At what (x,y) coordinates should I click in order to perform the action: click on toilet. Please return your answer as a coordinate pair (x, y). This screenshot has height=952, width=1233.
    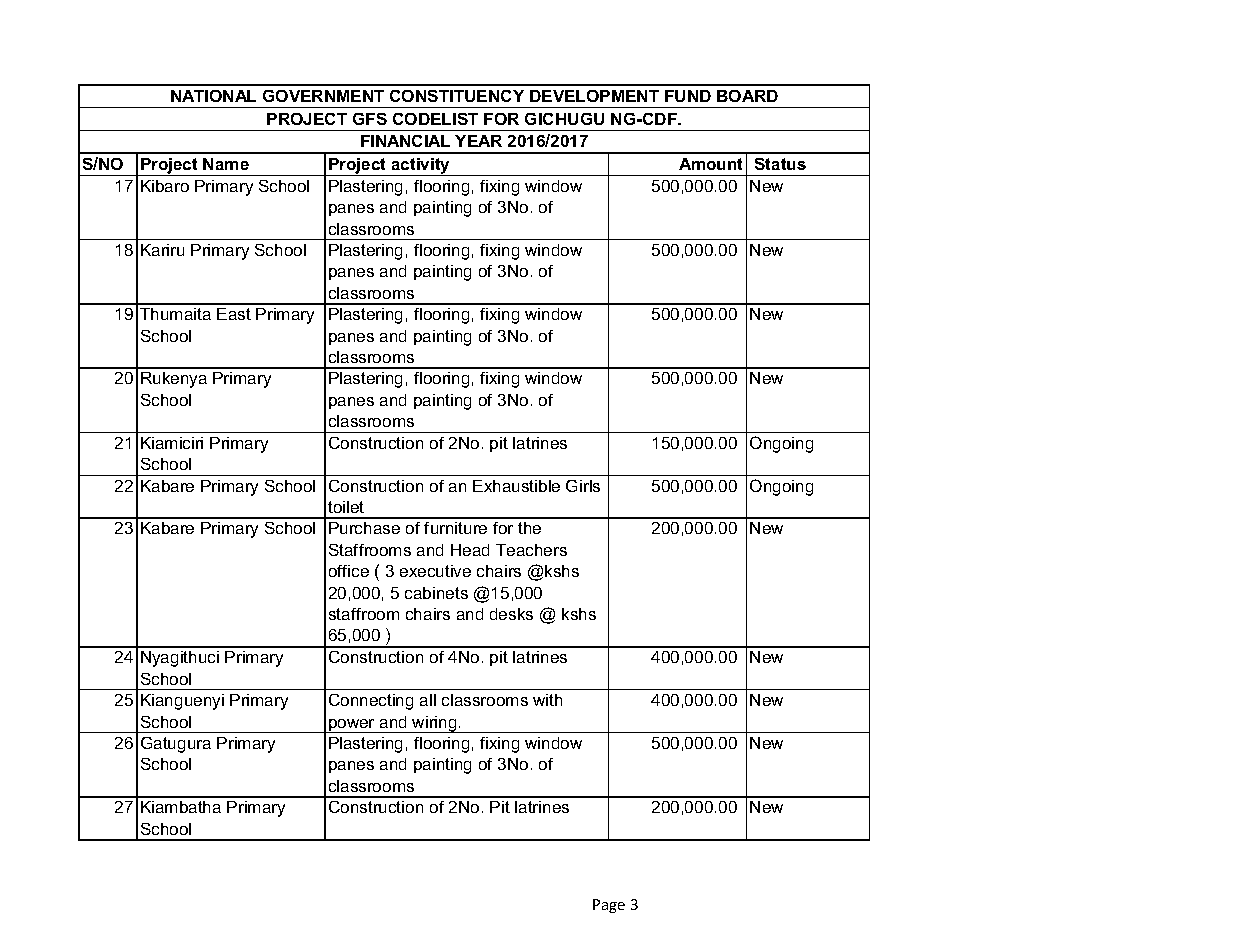
    Looking at the image, I should click on (346, 507).
